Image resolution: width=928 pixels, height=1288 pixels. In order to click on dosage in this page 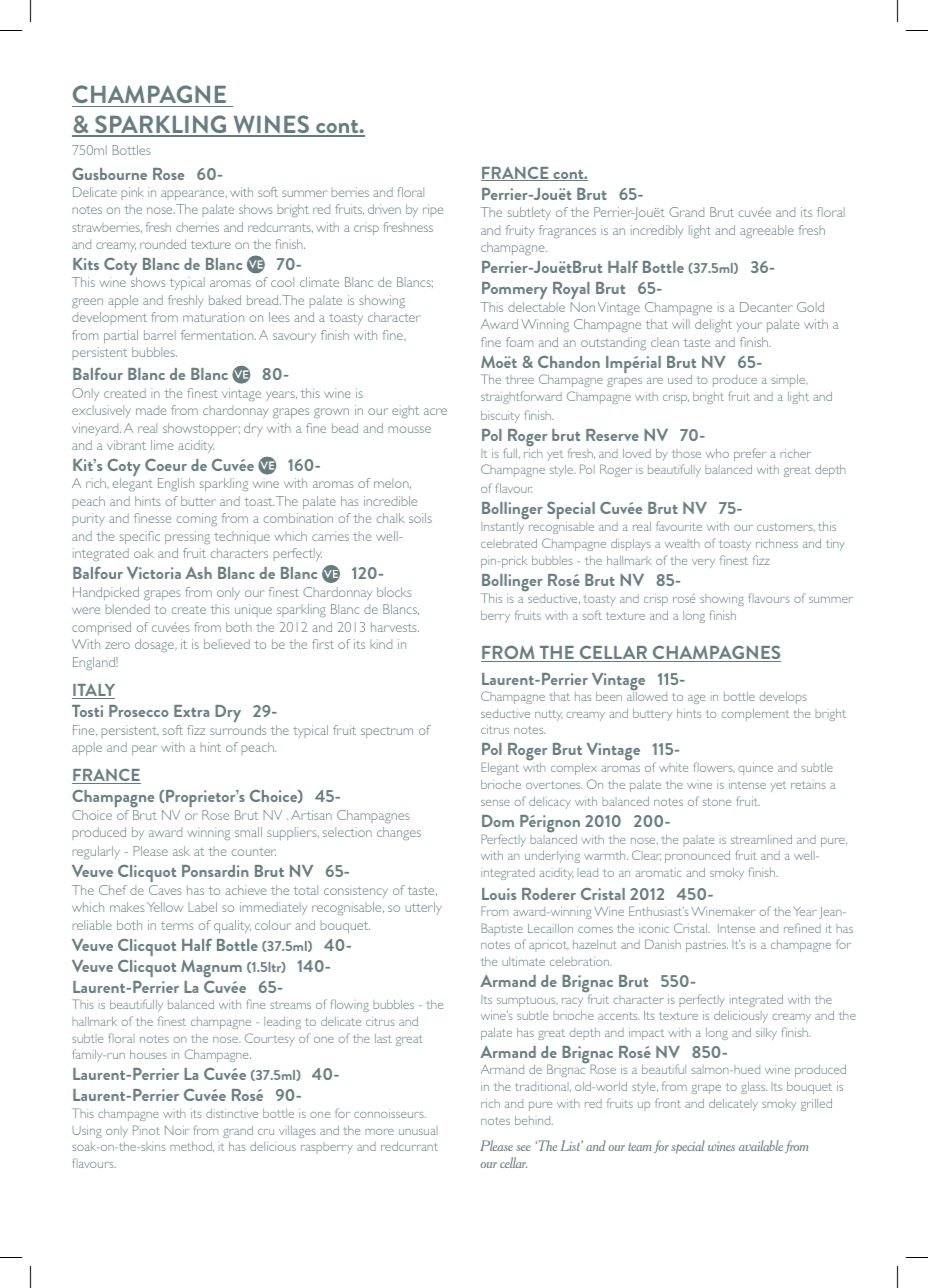, I will do `click(155, 645)`.
